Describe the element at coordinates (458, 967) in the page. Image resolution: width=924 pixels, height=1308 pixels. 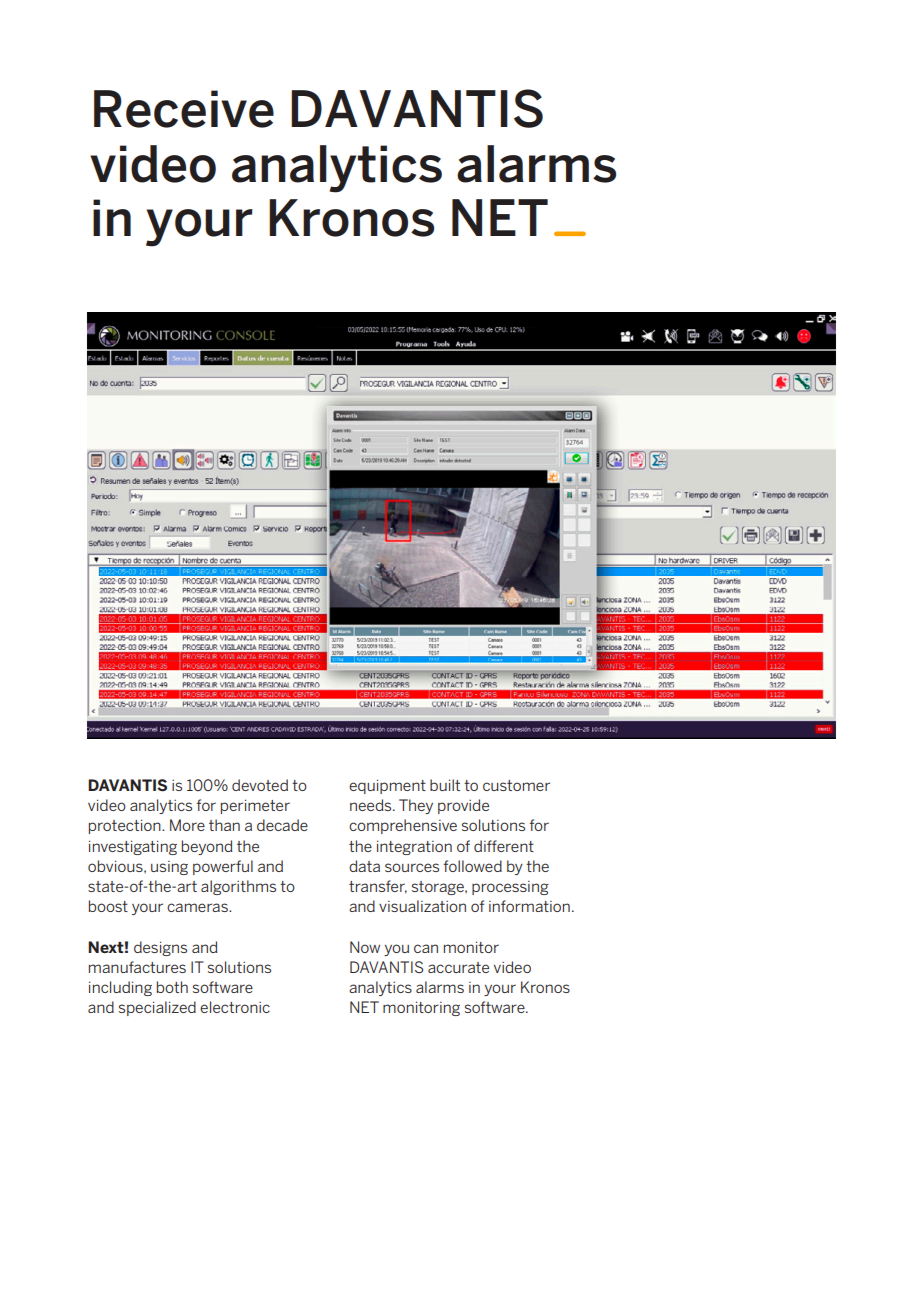
I see `accurate` at that location.
